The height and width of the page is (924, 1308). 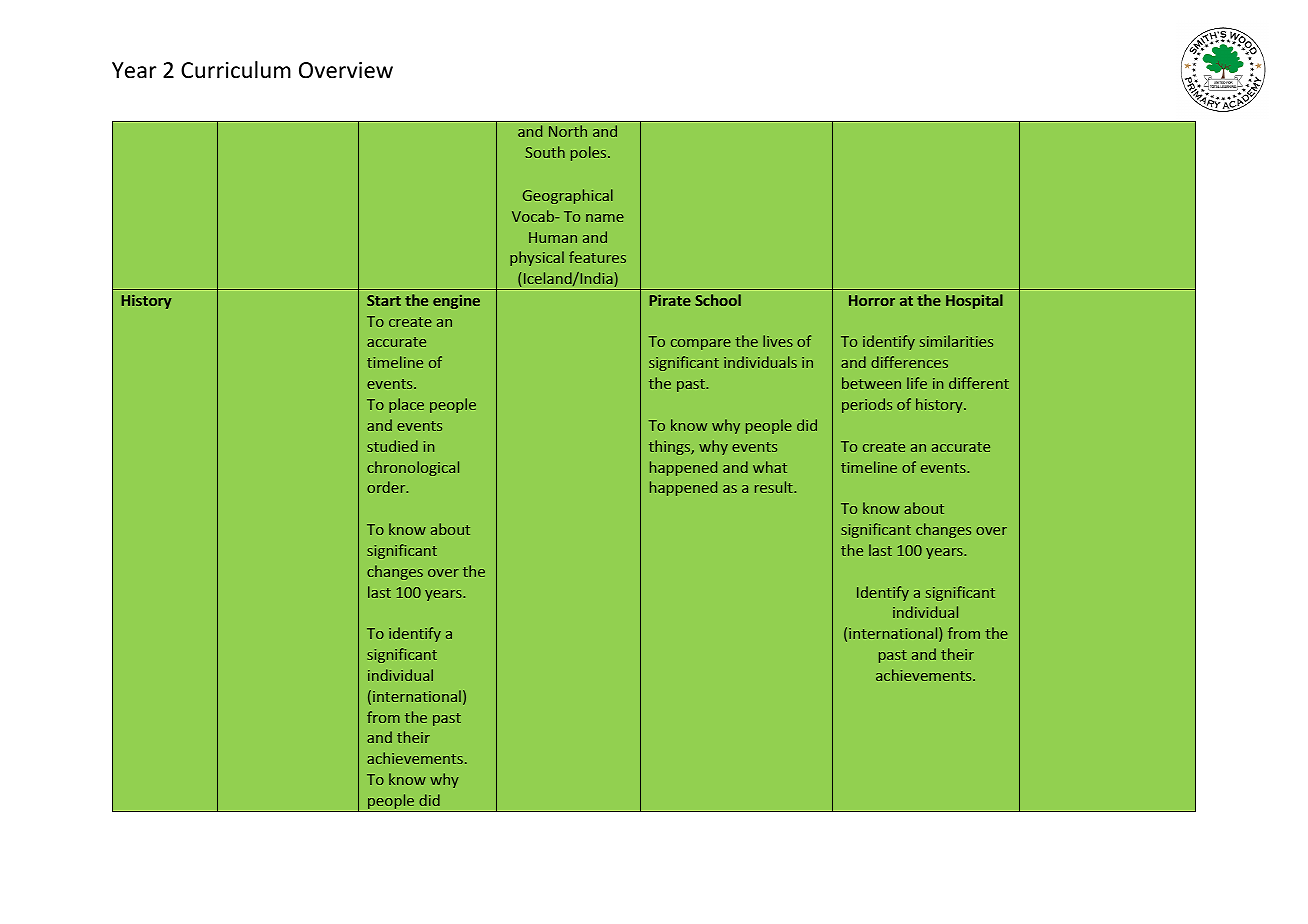 What do you see at coordinates (545, 152) in the page?
I see `South` at bounding box center [545, 152].
